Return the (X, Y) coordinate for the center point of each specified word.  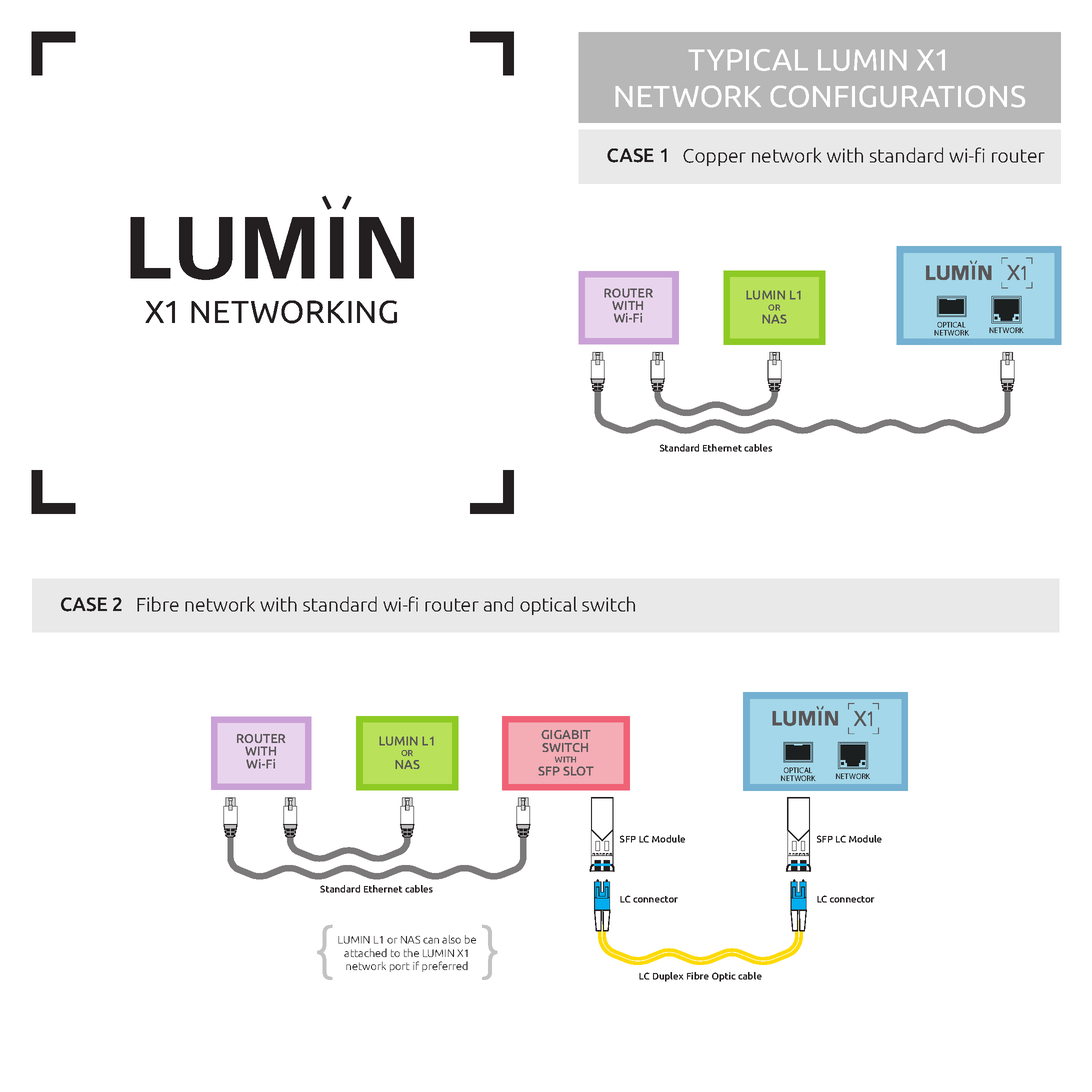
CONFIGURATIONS (898, 96)
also (451, 939)
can (431, 940)
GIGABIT (566, 734)
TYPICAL (748, 60)
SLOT (578, 771)
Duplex (668, 977)
